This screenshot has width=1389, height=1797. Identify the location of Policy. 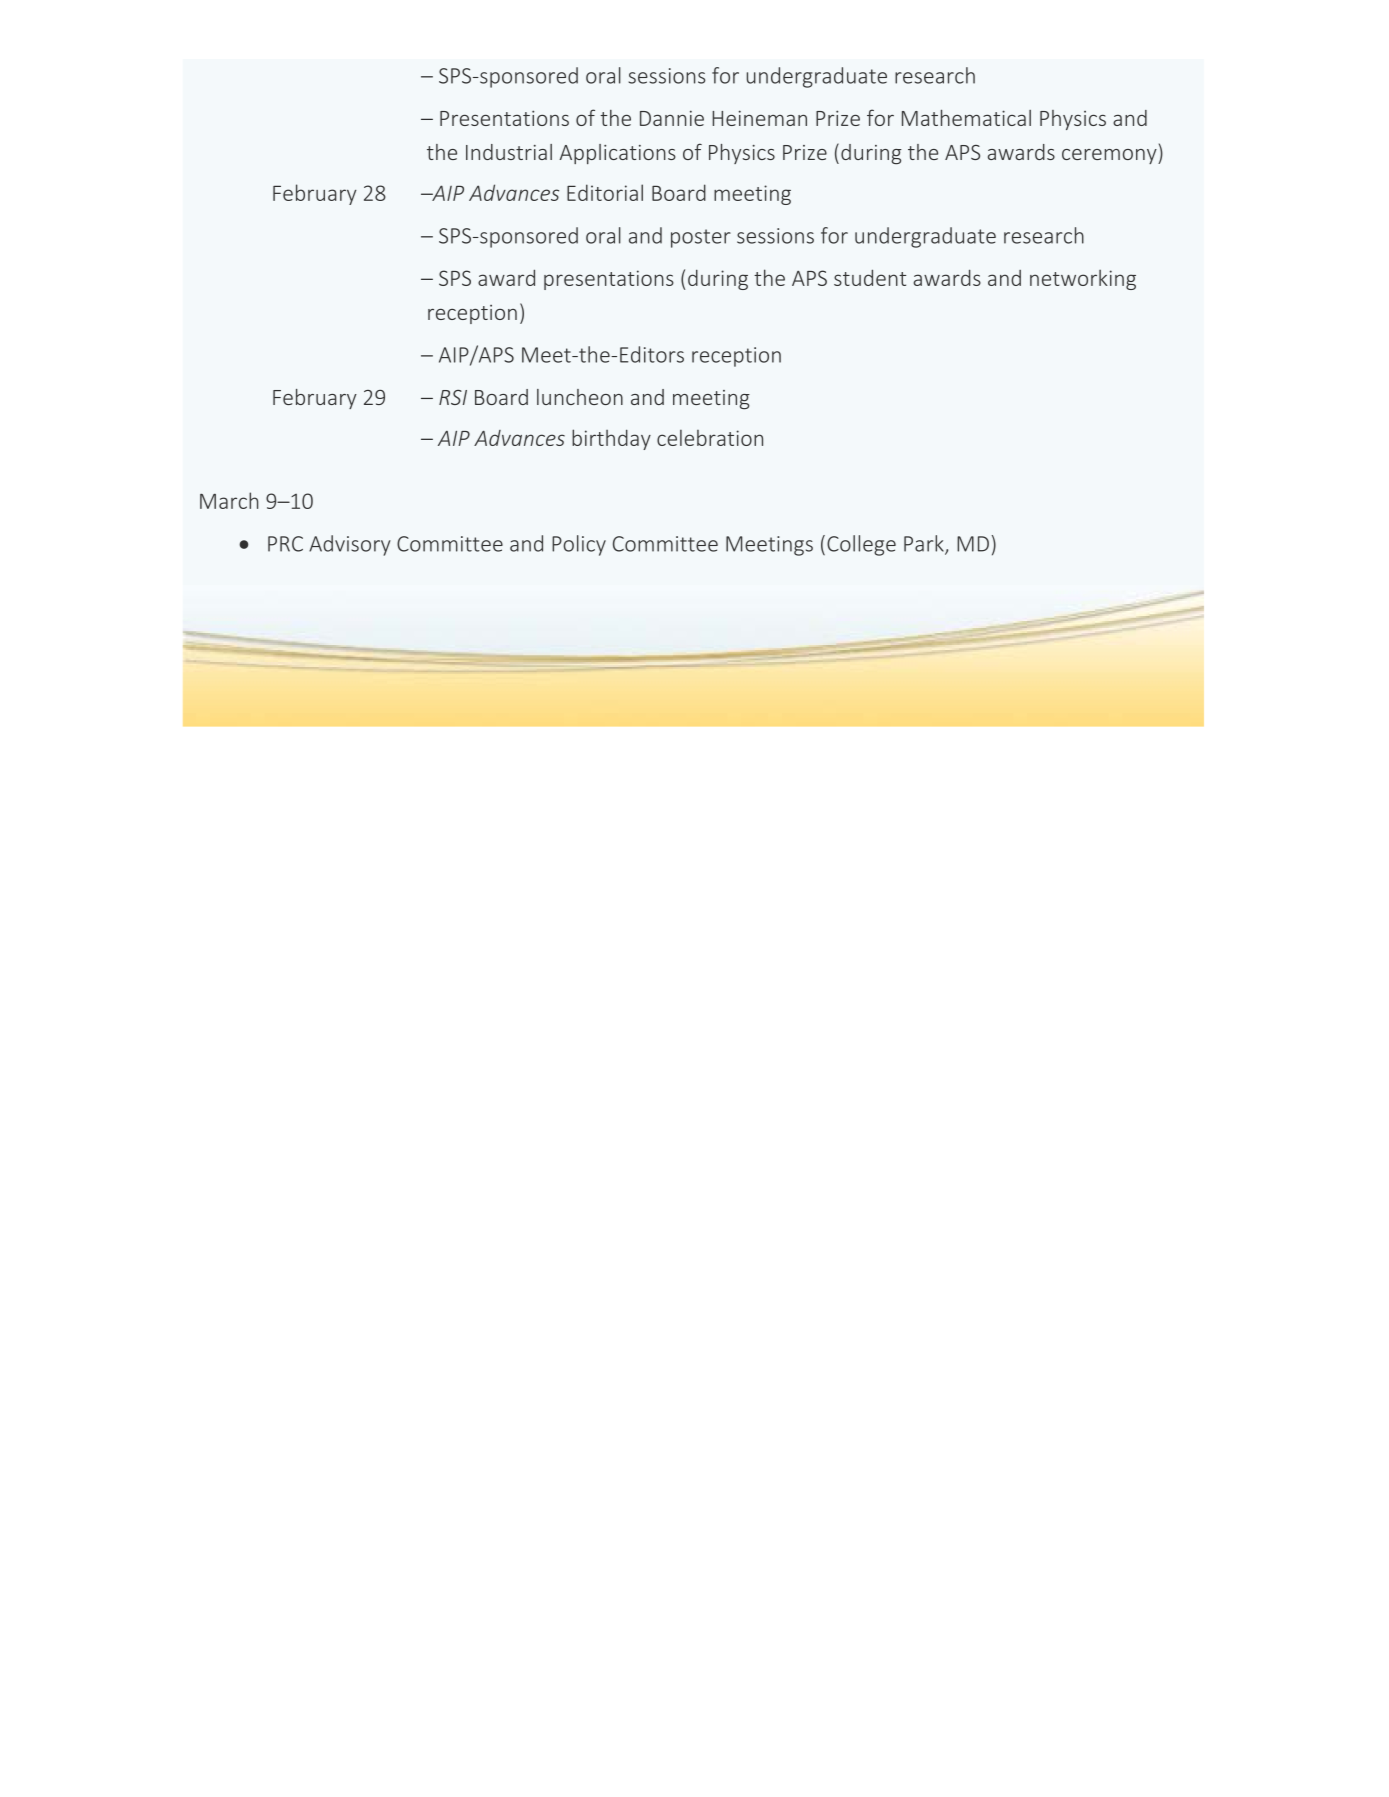
(579, 545).
